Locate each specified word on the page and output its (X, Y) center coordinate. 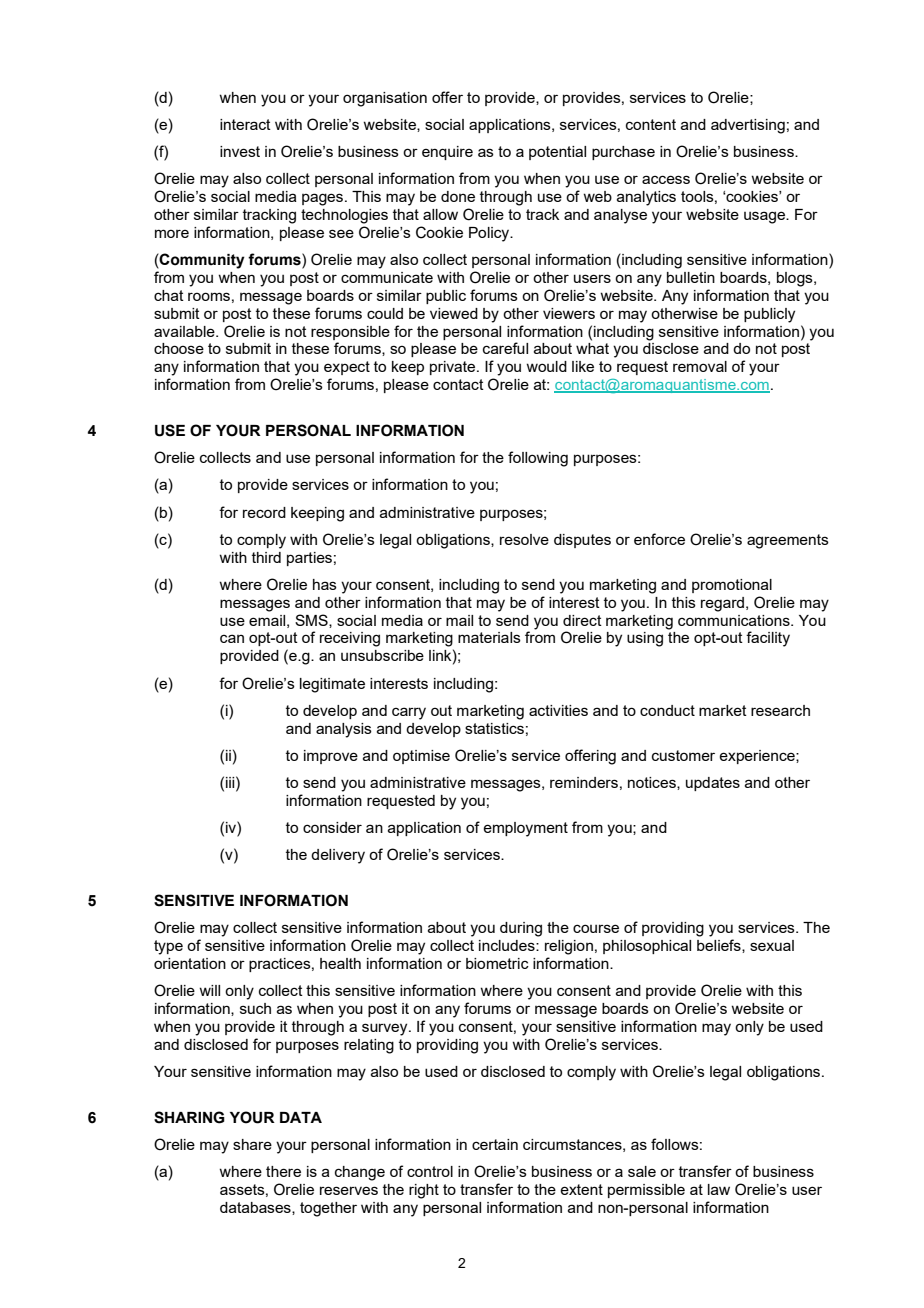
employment (525, 829)
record (264, 512)
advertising (748, 126)
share (252, 1144)
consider (332, 827)
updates (713, 784)
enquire (447, 153)
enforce (659, 539)
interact (245, 124)
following (538, 459)
